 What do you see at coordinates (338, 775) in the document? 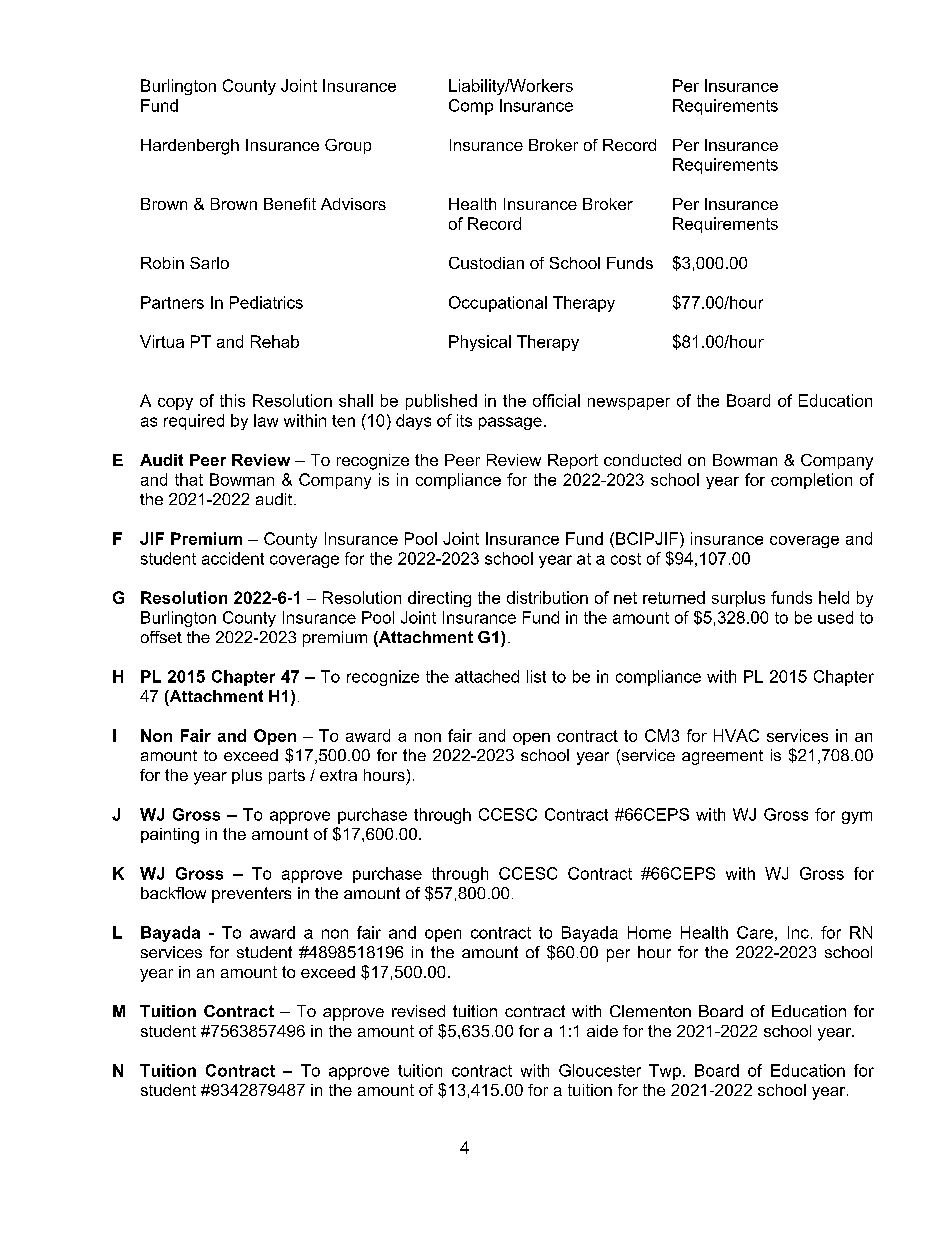
I see `extra` at bounding box center [338, 775].
